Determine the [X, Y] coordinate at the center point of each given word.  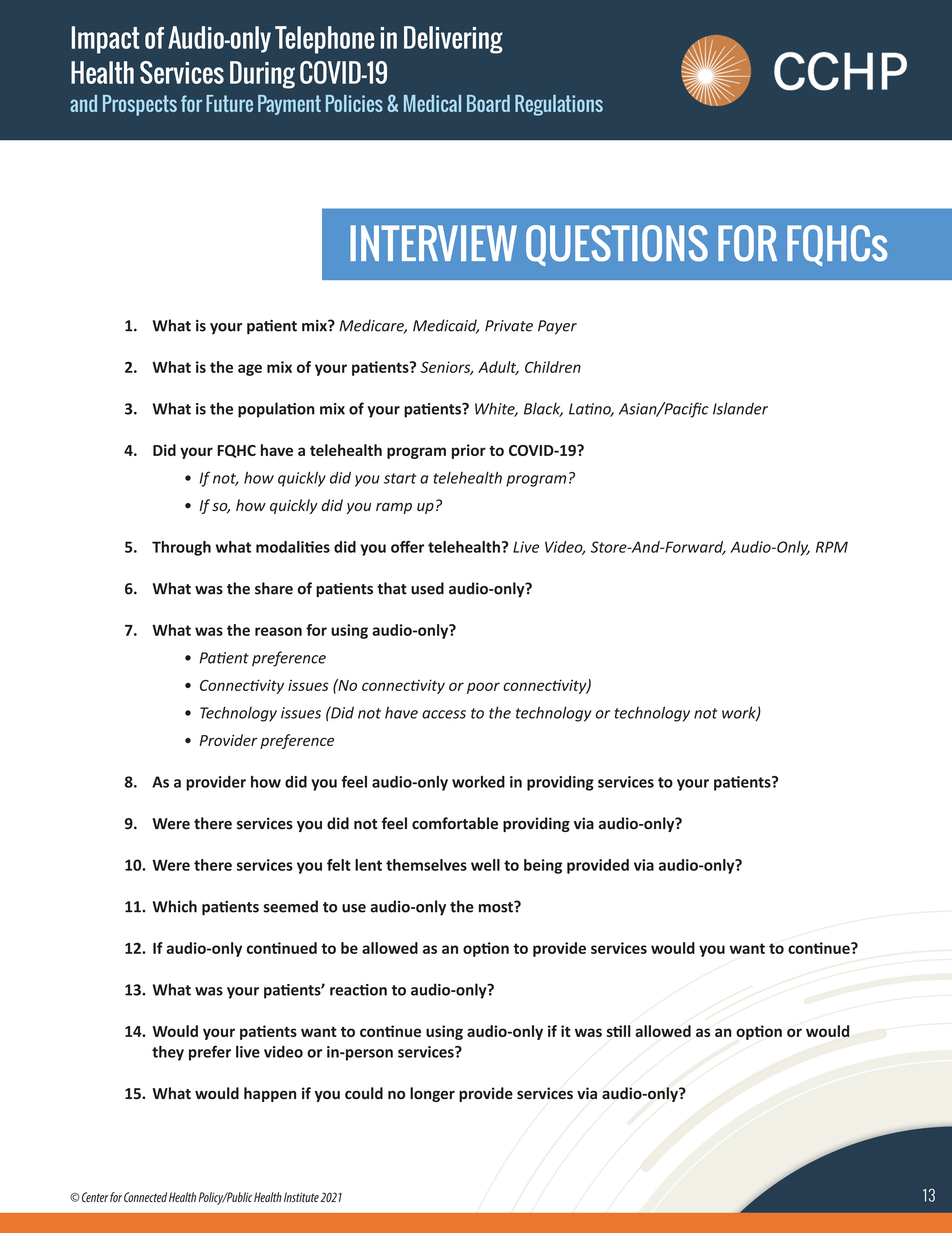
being [543, 866]
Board [488, 103]
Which [175, 906]
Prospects [140, 105]
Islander [740, 408]
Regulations [559, 105]
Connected [145, 1197]
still [619, 1031]
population [276, 410]
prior [469, 451]
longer [432, 1094]
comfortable [455, 823]
